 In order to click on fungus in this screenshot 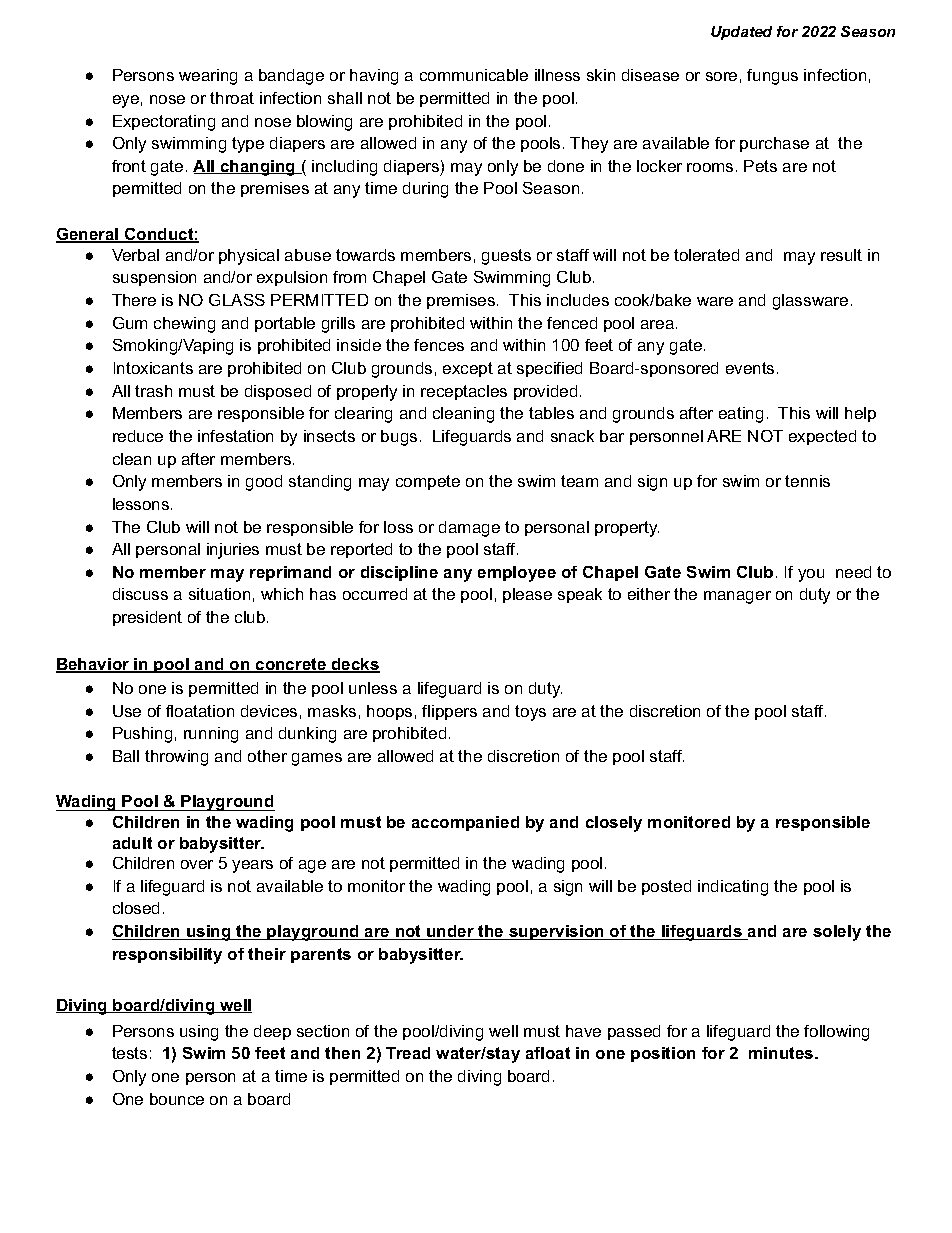, I will do `click(772, 77)`.
